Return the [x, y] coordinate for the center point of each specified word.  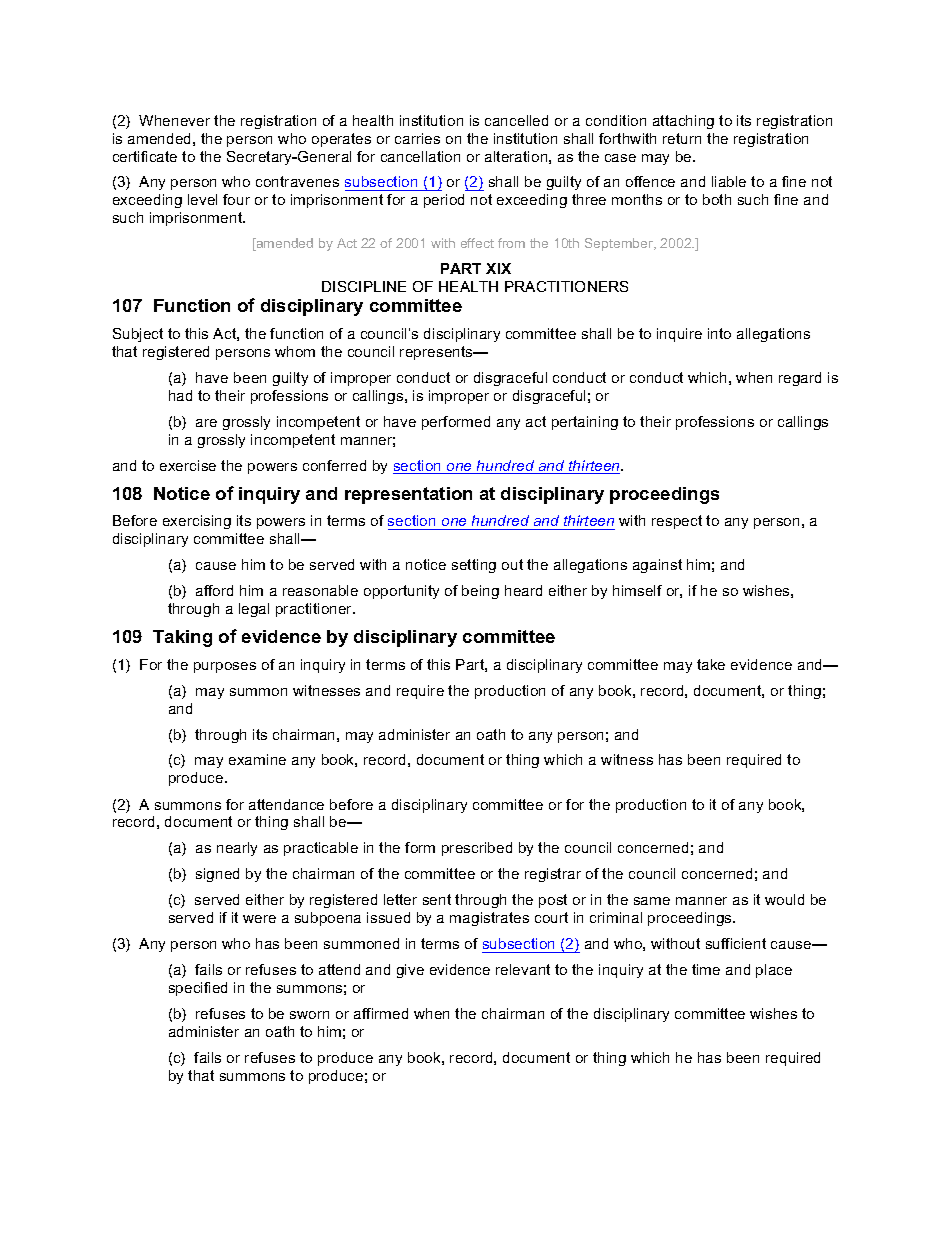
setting [474, 566]
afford [214, 590]
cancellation [420, 156]
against [657, 566]
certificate [145, 156]
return [682, 138]
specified [198, 989]
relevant [523, 969]
